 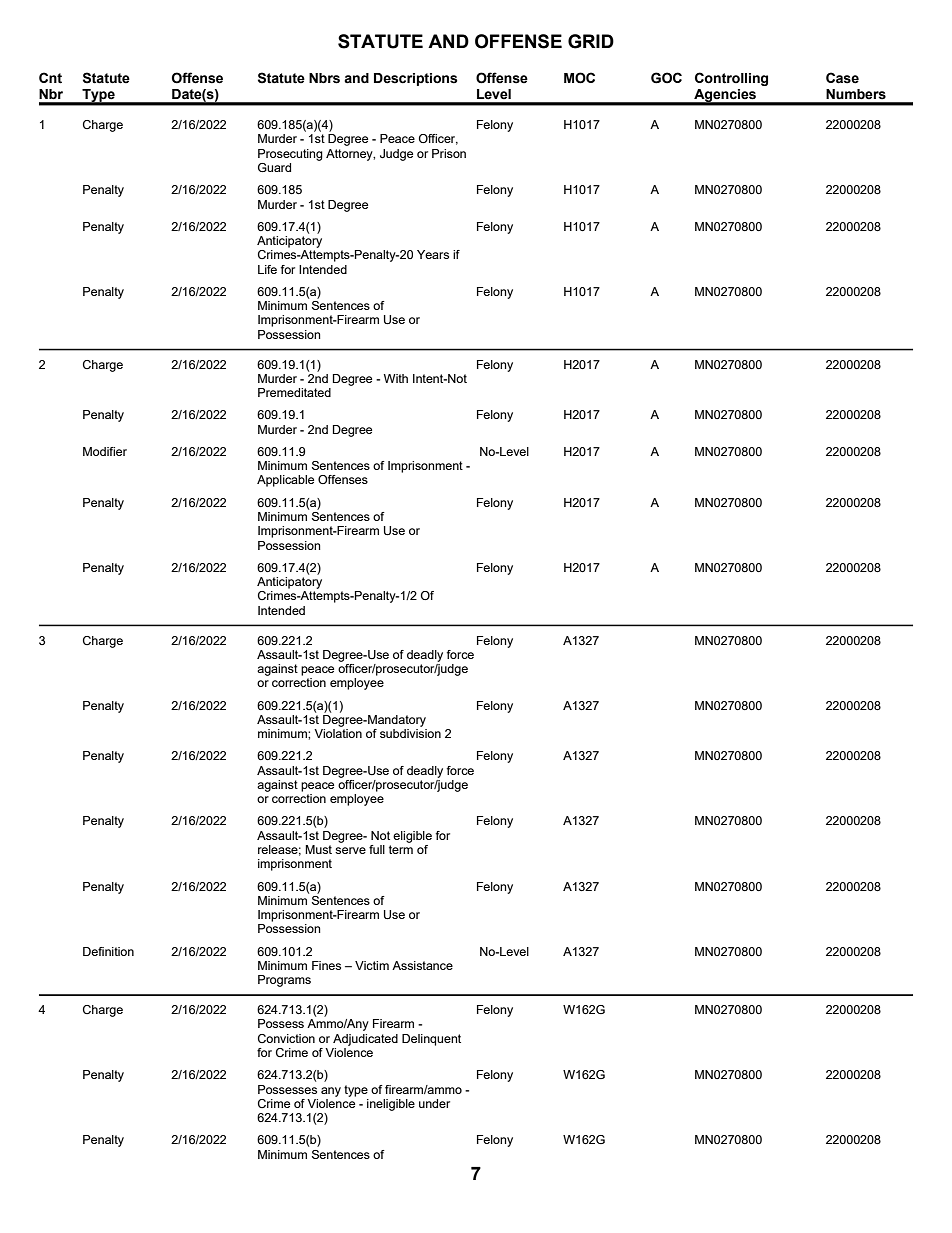 I want to click on Delinquent, so click(x=431, y=1040).
